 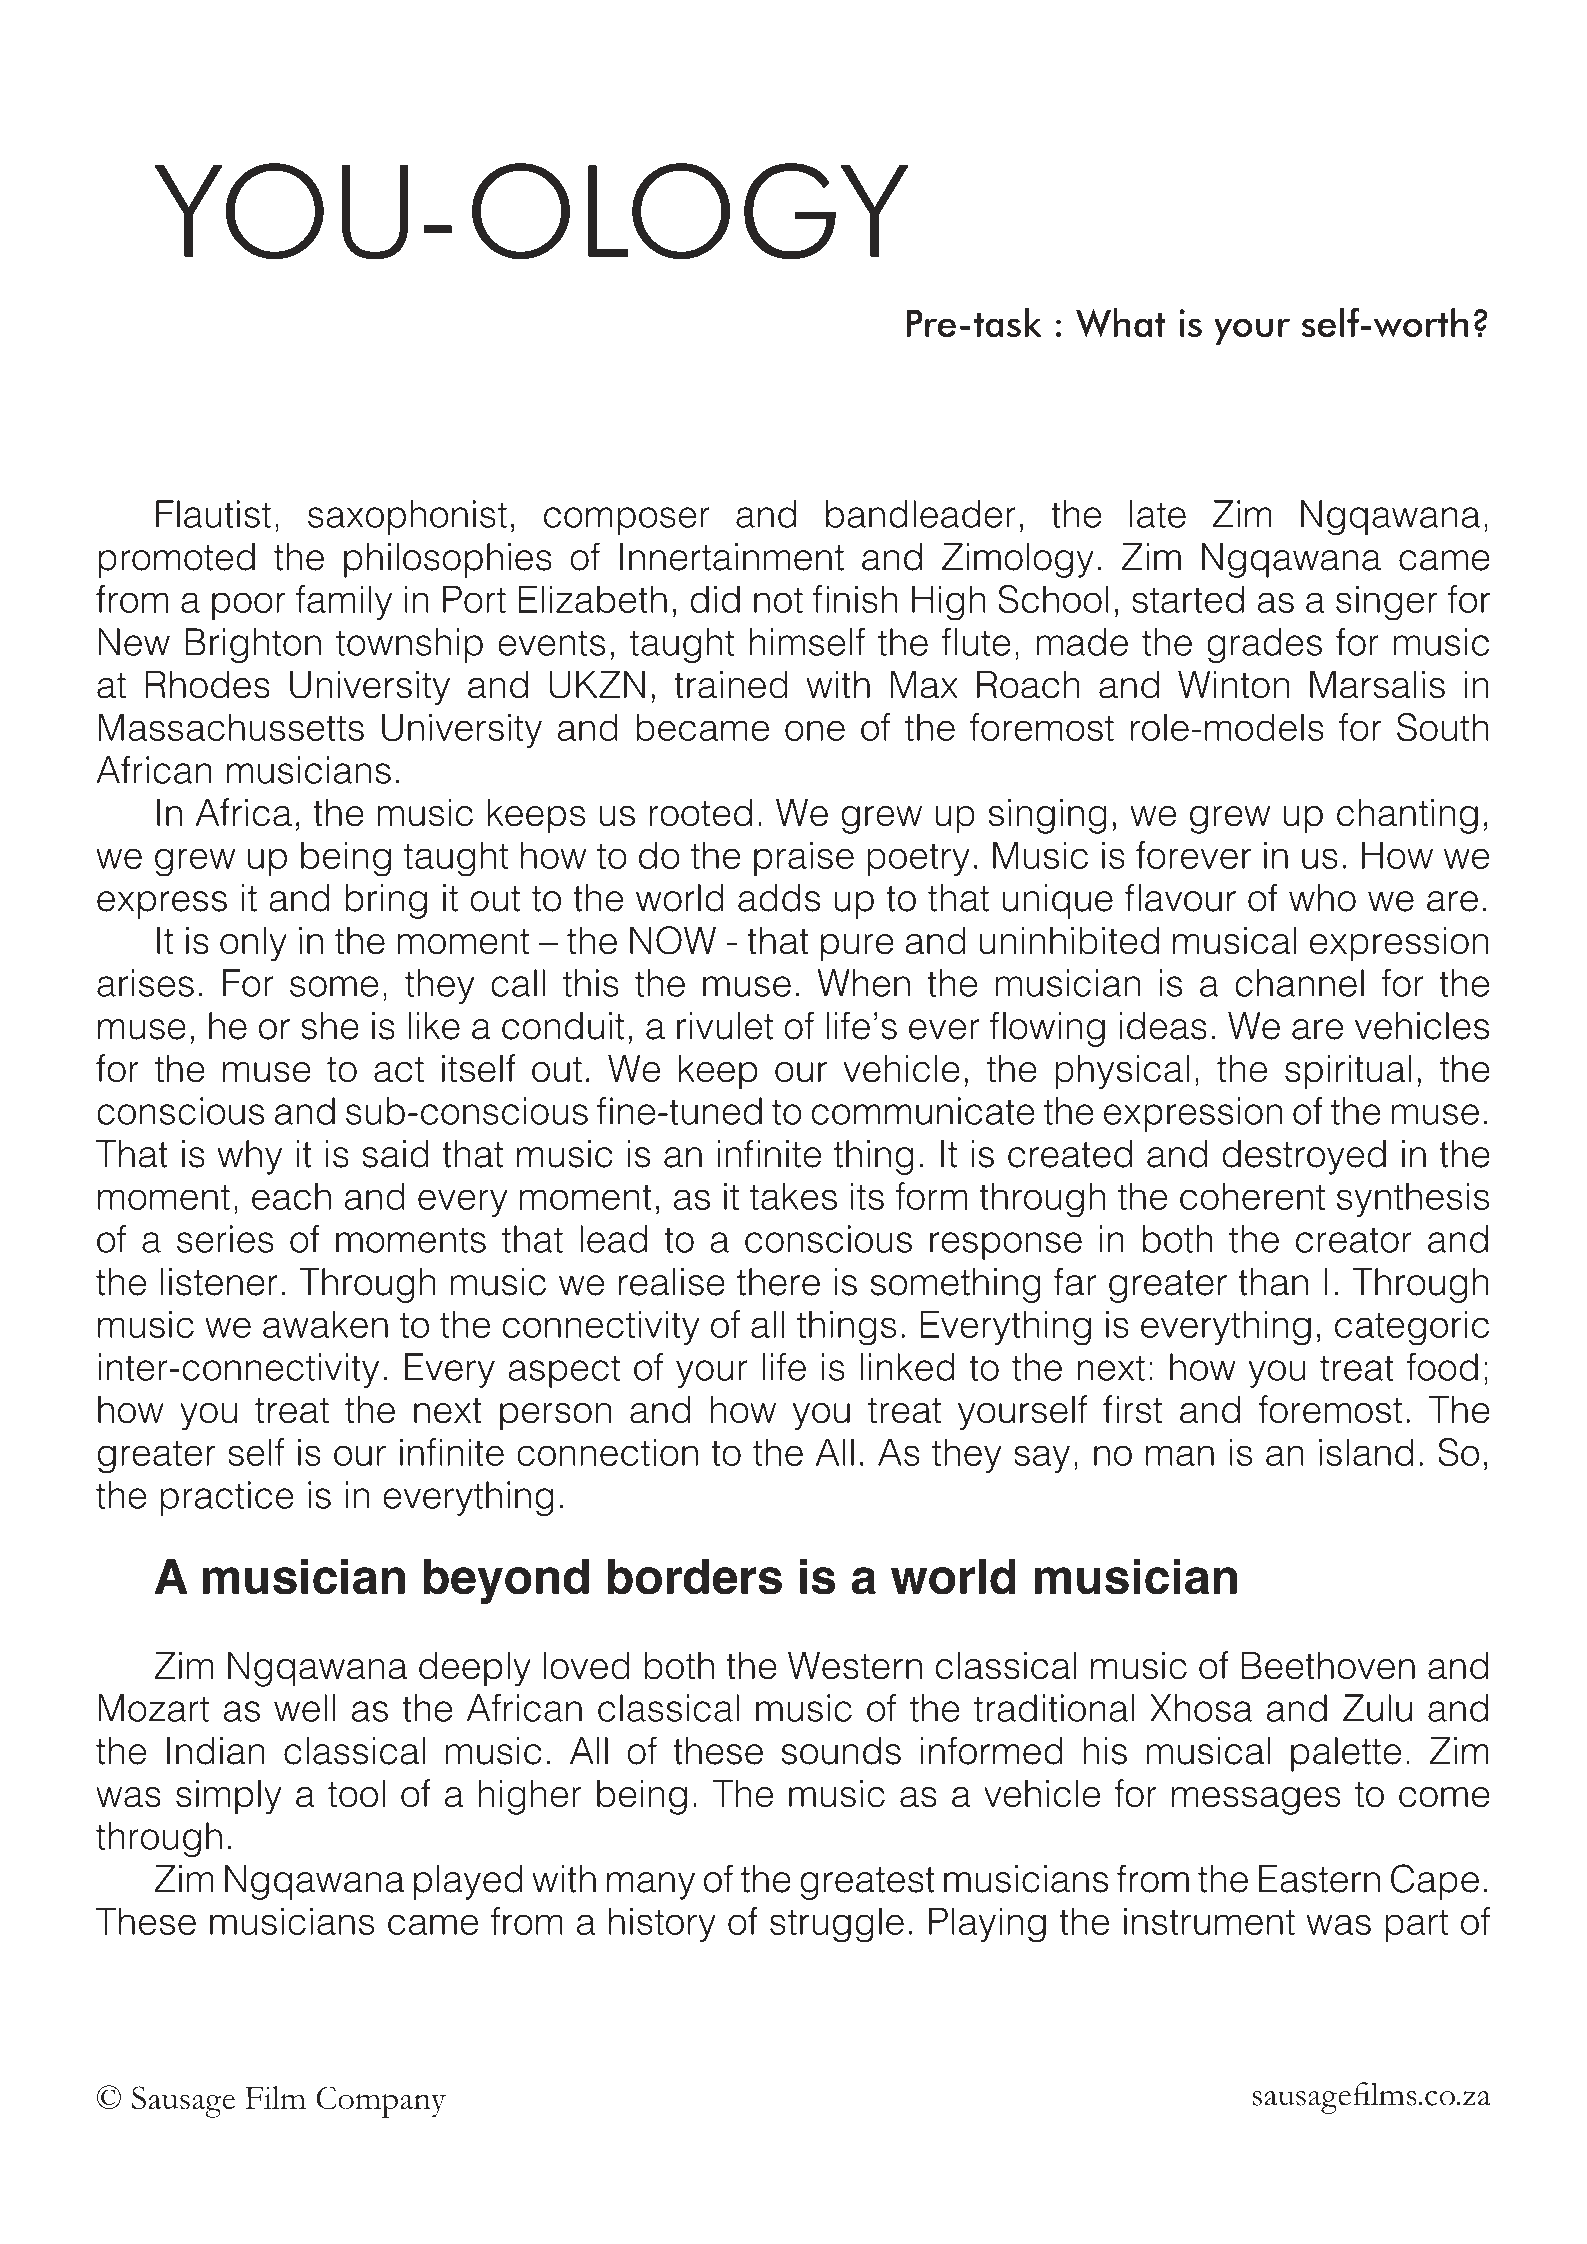 What do you see at coordinates (1121, 322) in the image?
I see `What` at bounding box center [1121, 322].
